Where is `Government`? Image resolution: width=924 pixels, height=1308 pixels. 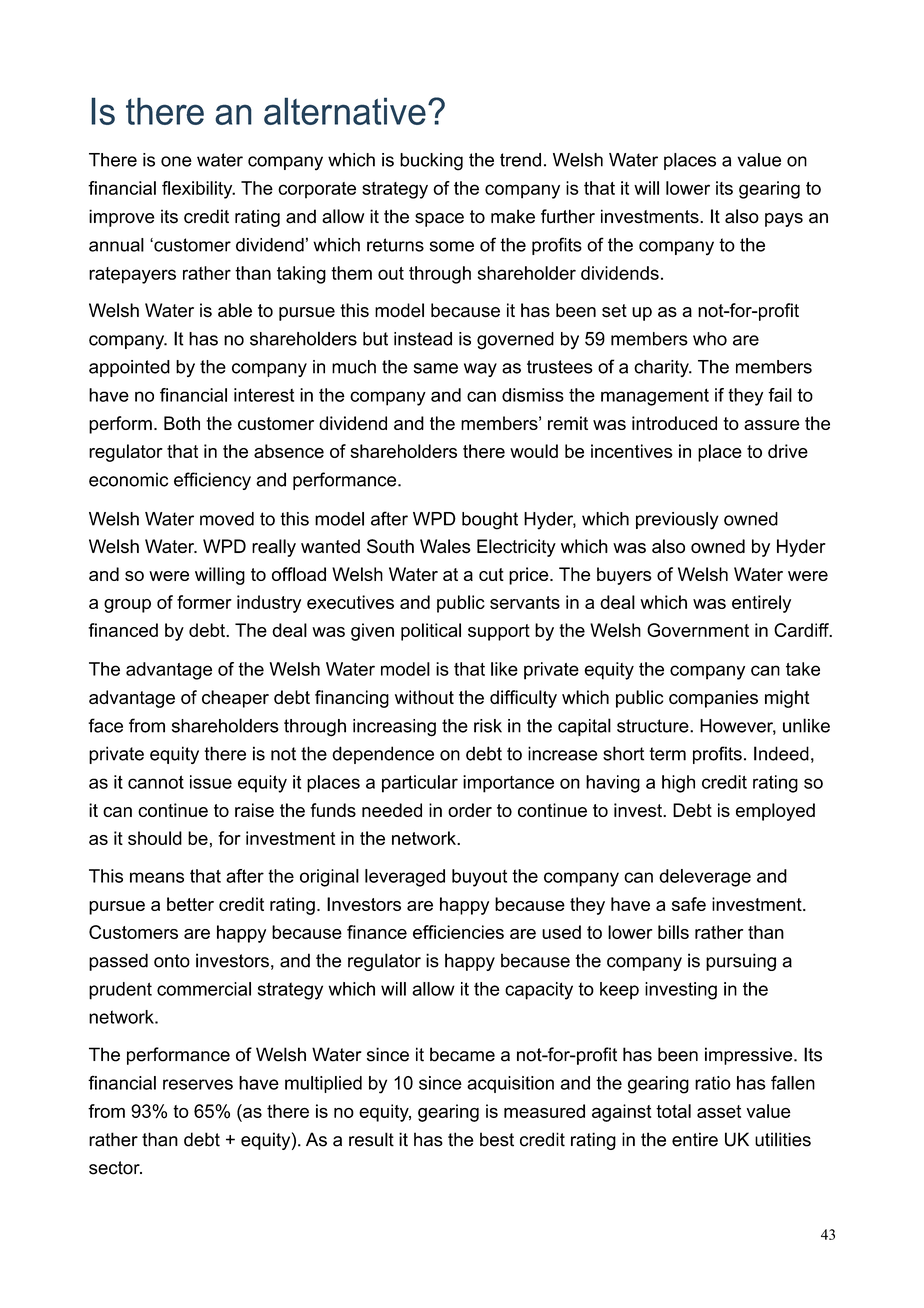 Government is located at coordinates (698, 630).
